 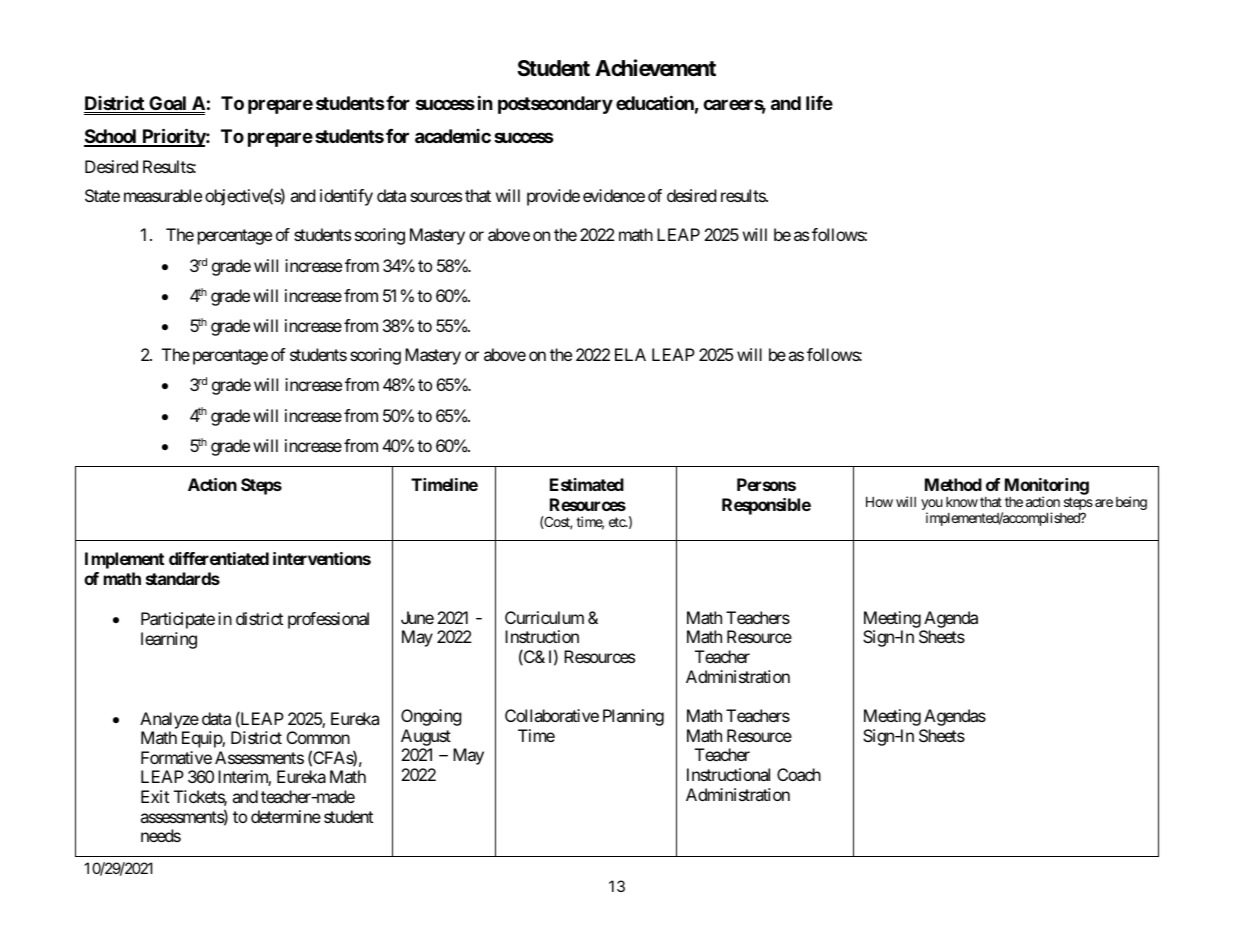 I want to click on Collaborative, so click(x=552, y=715).
